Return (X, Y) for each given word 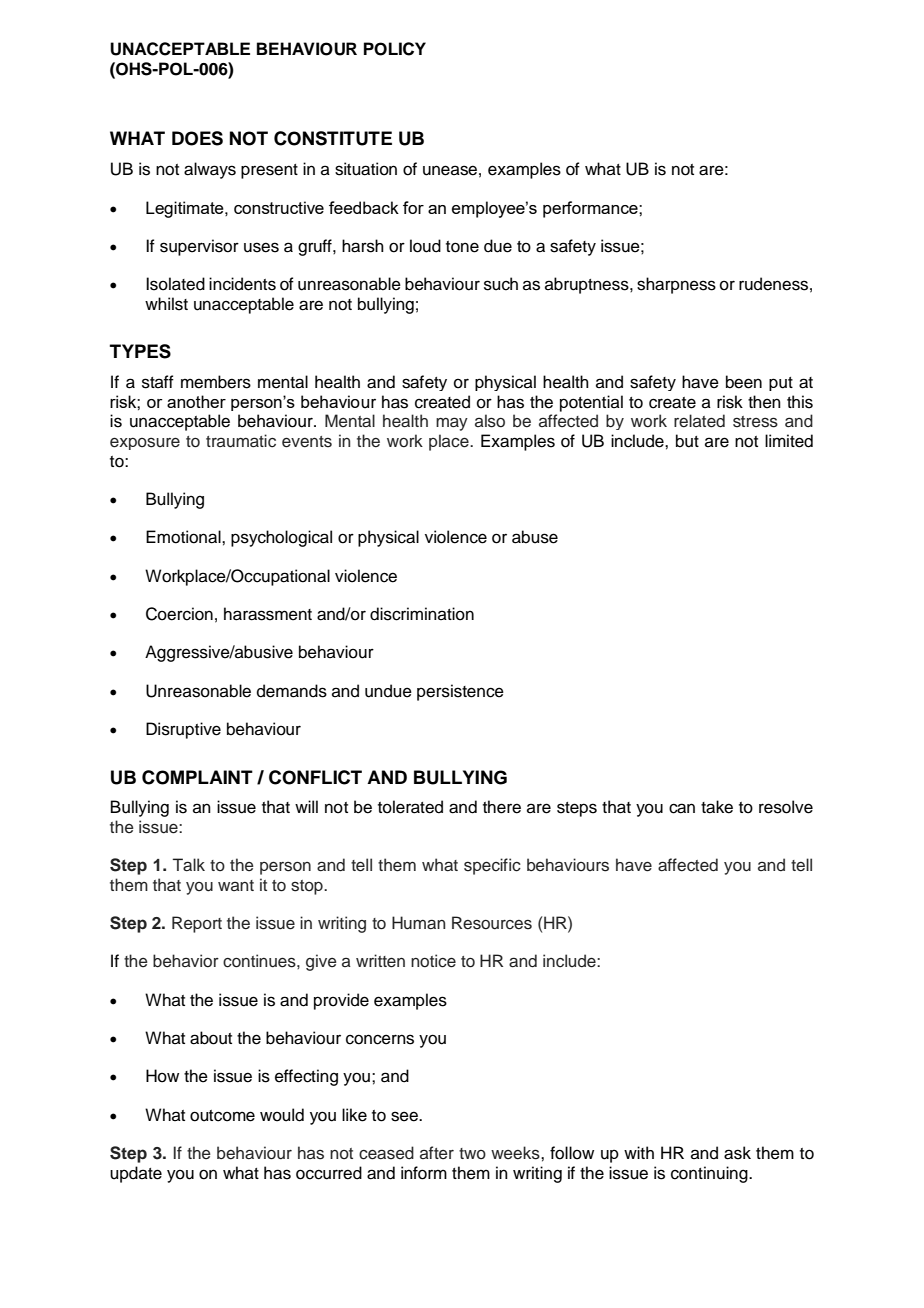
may (452, 424)
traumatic (241, 441)
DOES (197, 138)
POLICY (395, 49)
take (717, 807)
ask (737, 1153)
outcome (222, 1116)
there (502, 807)
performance (591, 209)
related (699, 421)
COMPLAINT (197, 777)
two (472, 1153)
